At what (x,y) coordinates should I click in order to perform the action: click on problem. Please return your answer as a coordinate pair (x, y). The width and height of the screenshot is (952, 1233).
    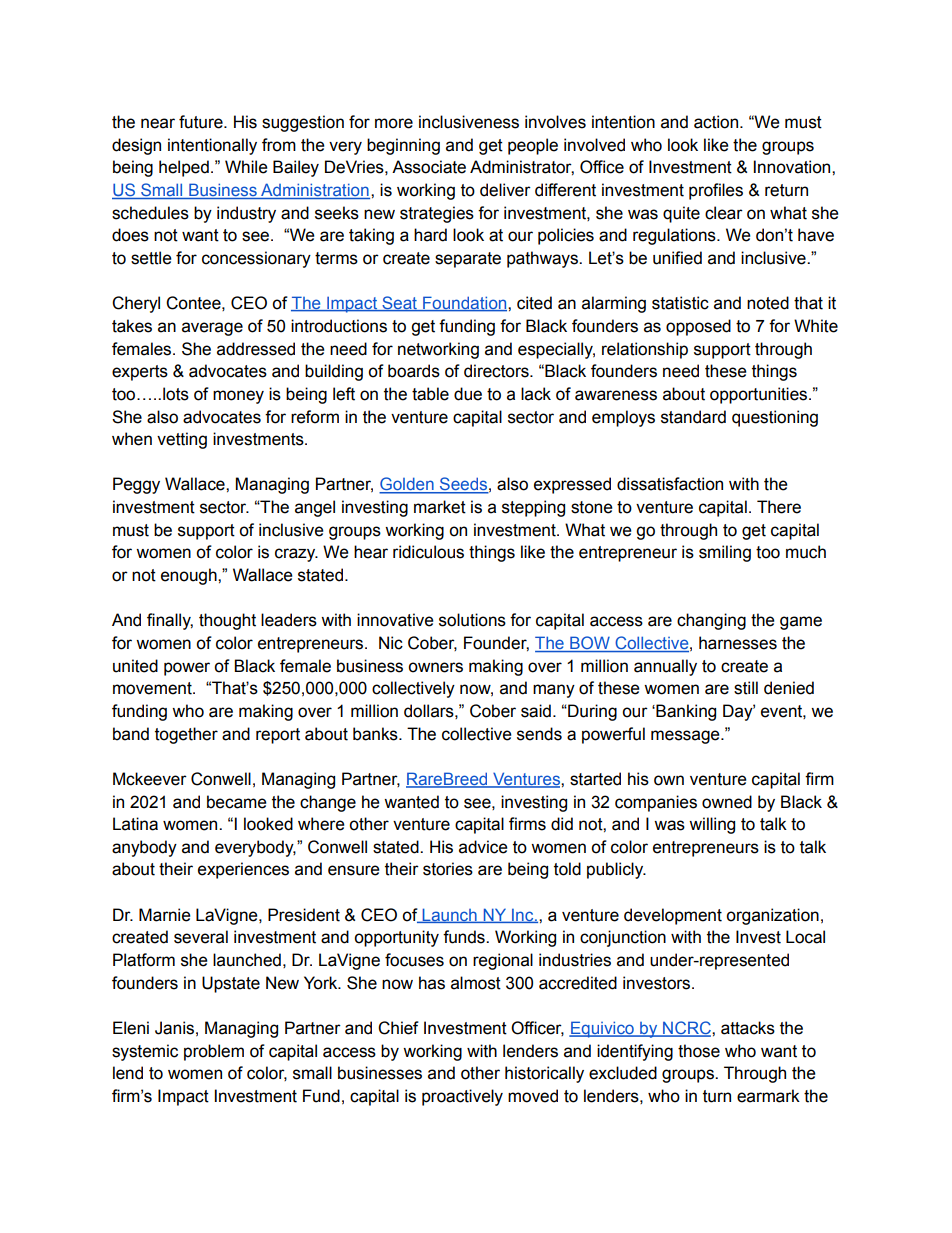
    Looking at the image, I should click on (214, 1052).
